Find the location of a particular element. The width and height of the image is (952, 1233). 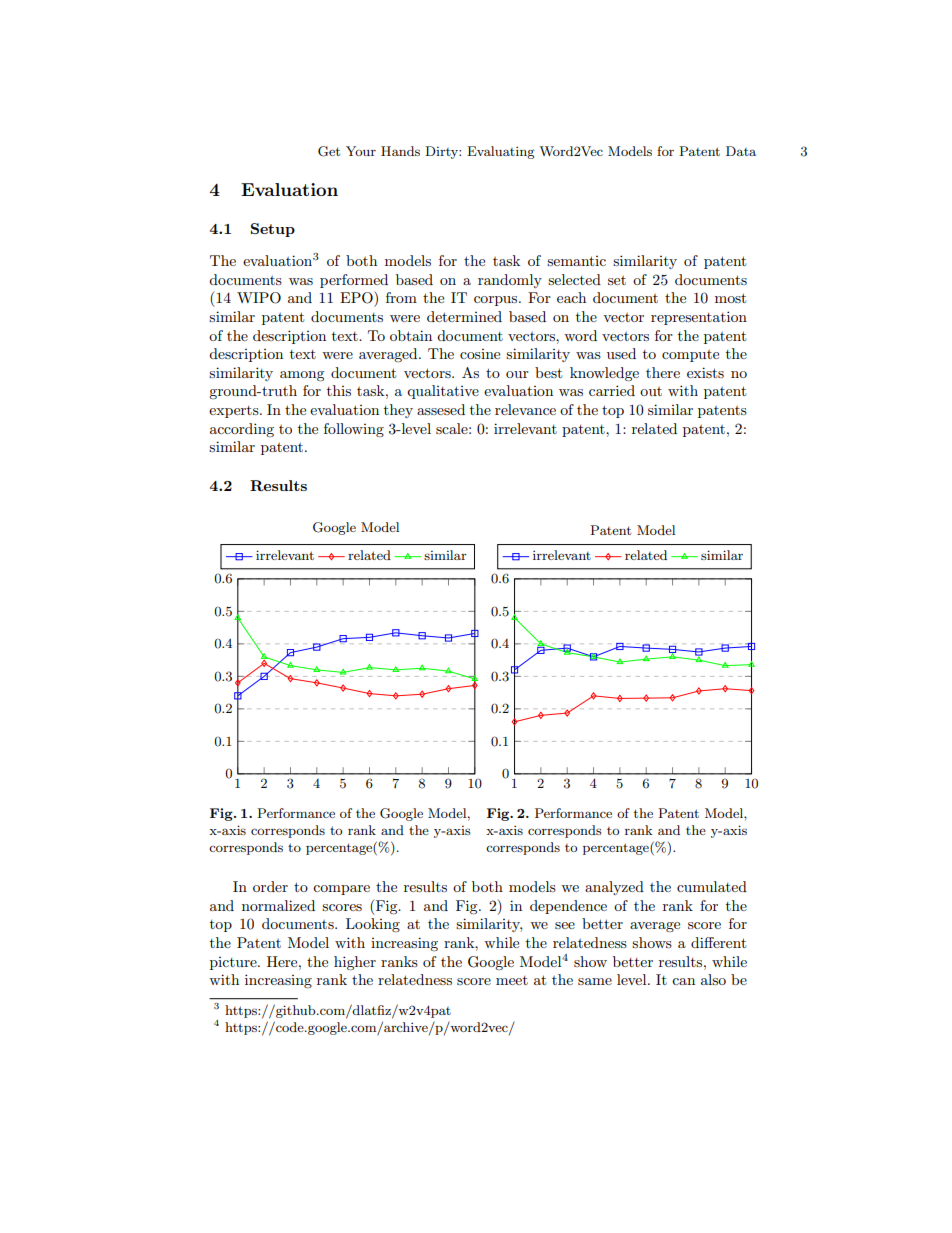

Data is located at coordinates (741, 151).
